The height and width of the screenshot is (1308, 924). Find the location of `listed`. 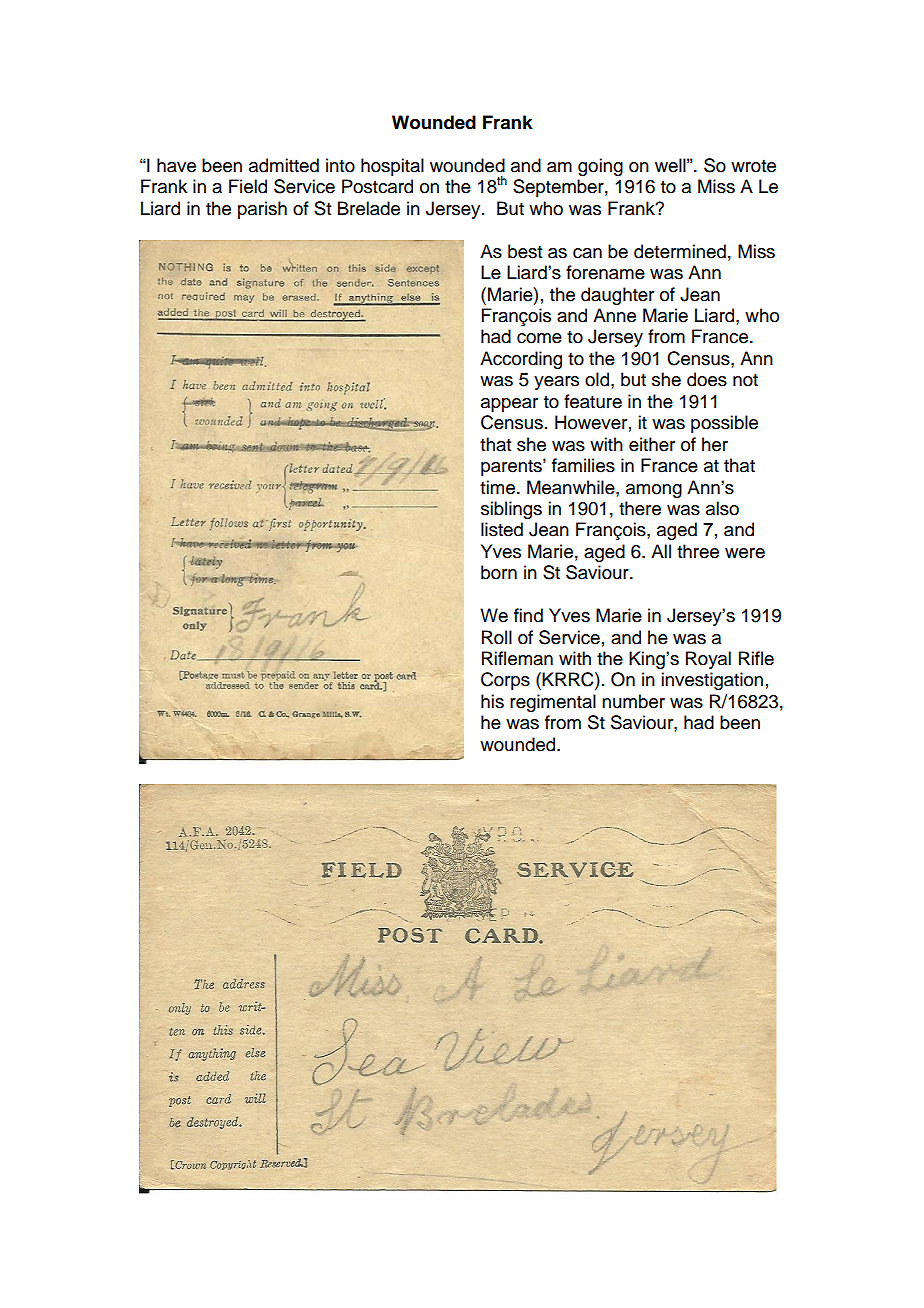

listed is located at coordinates (502, 529).
